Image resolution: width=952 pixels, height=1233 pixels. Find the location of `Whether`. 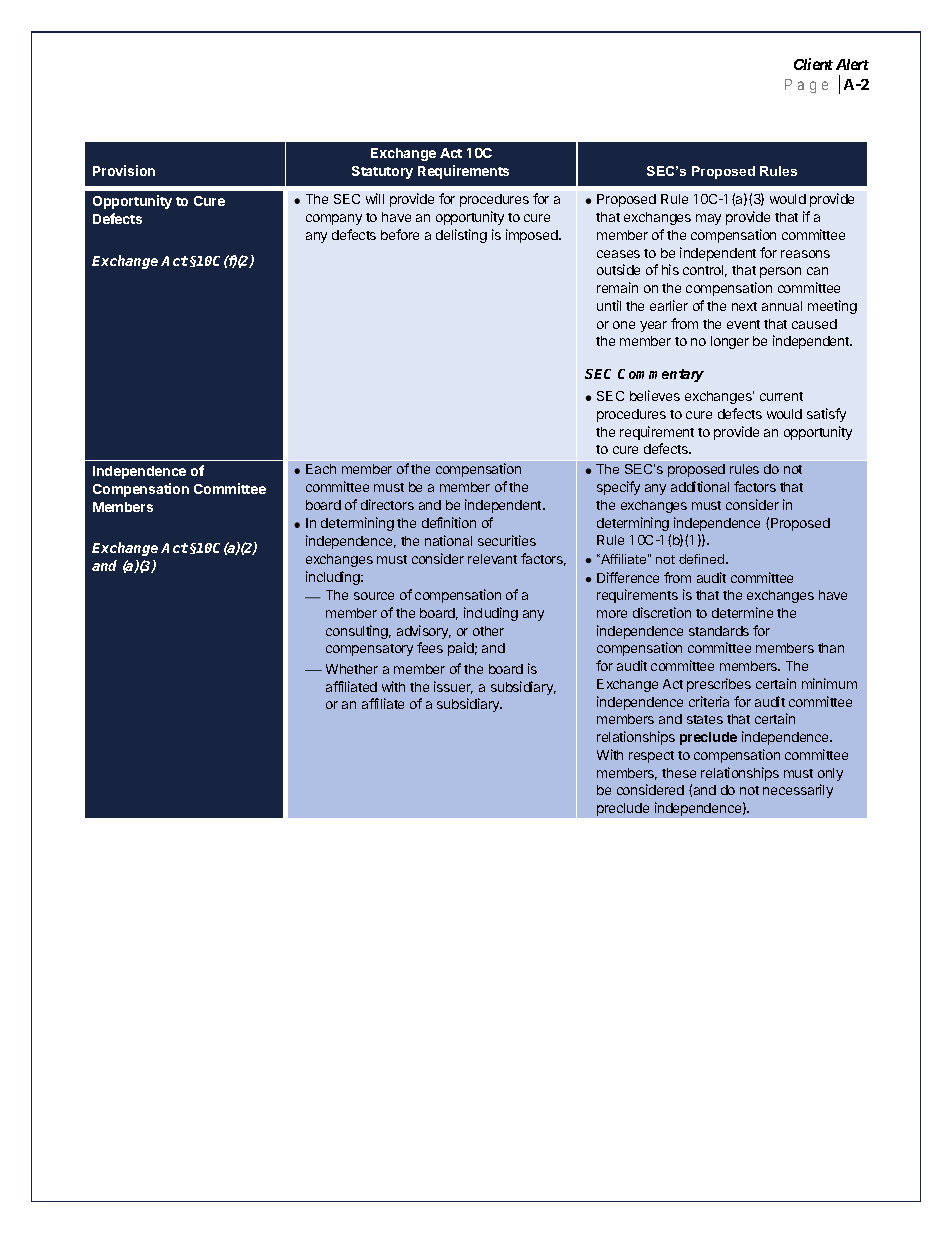

Whether is located at coordinates (352, 669).
